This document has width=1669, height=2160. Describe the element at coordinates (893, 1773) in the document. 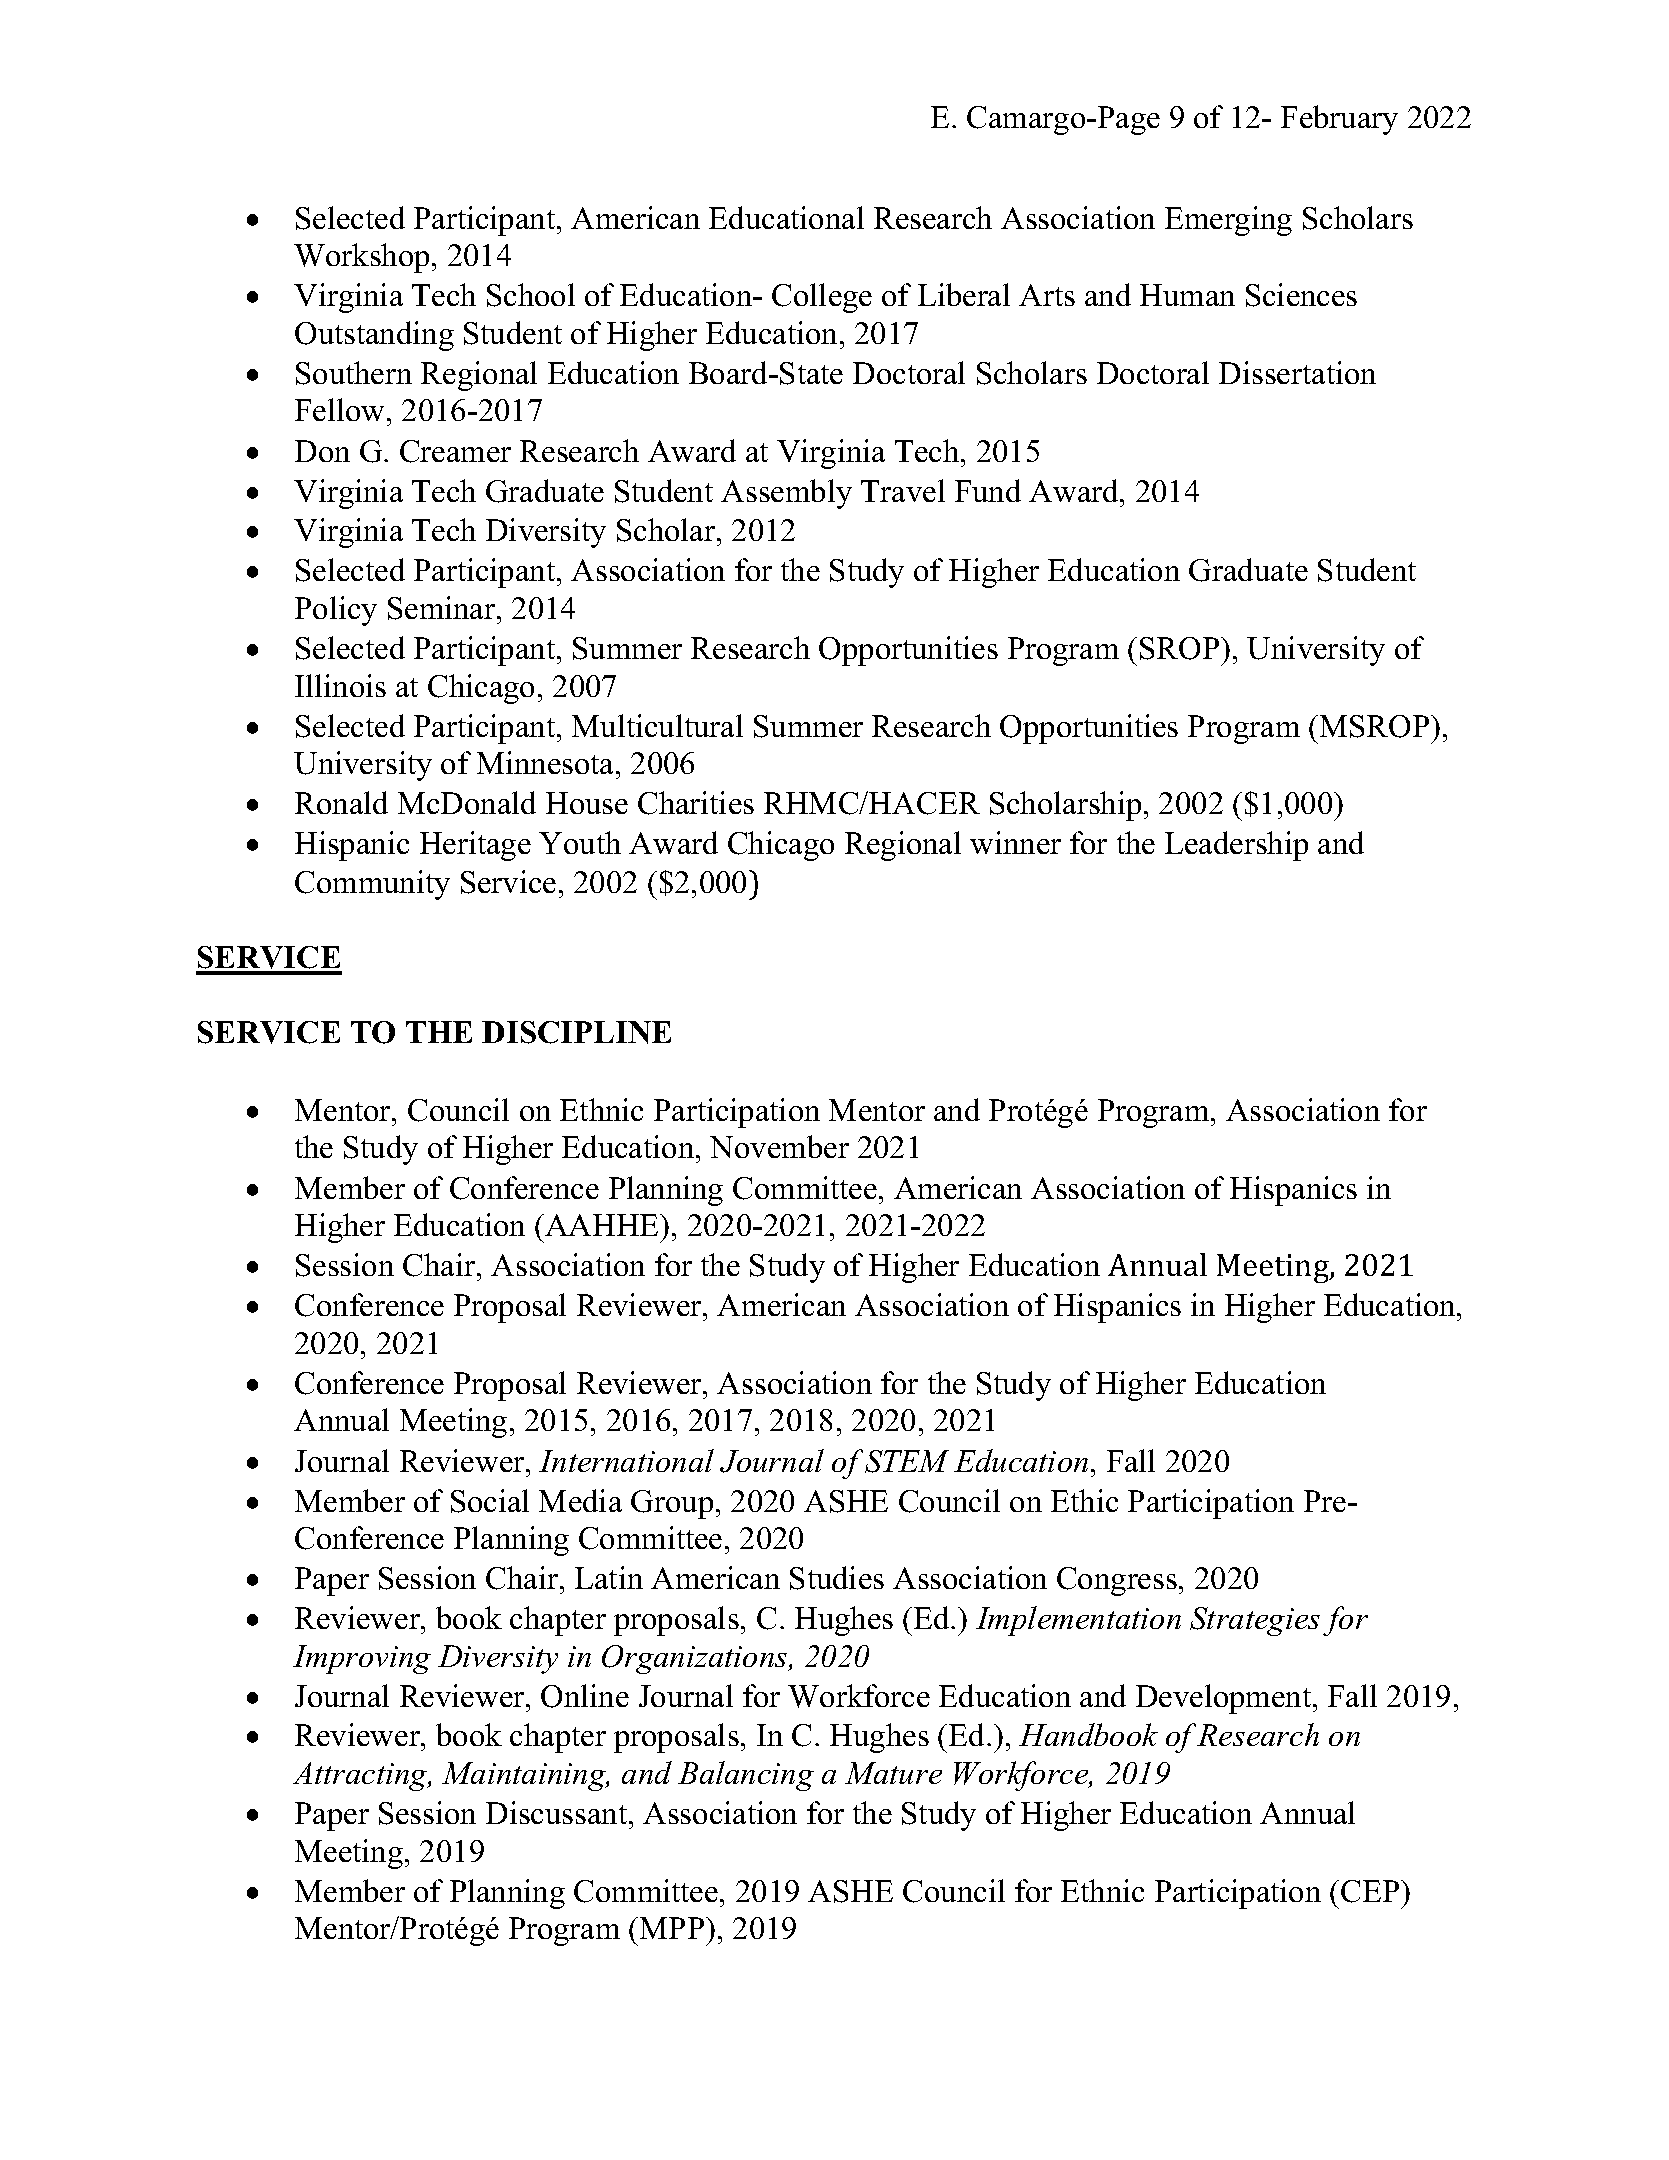

I see `Mature` at that location.
